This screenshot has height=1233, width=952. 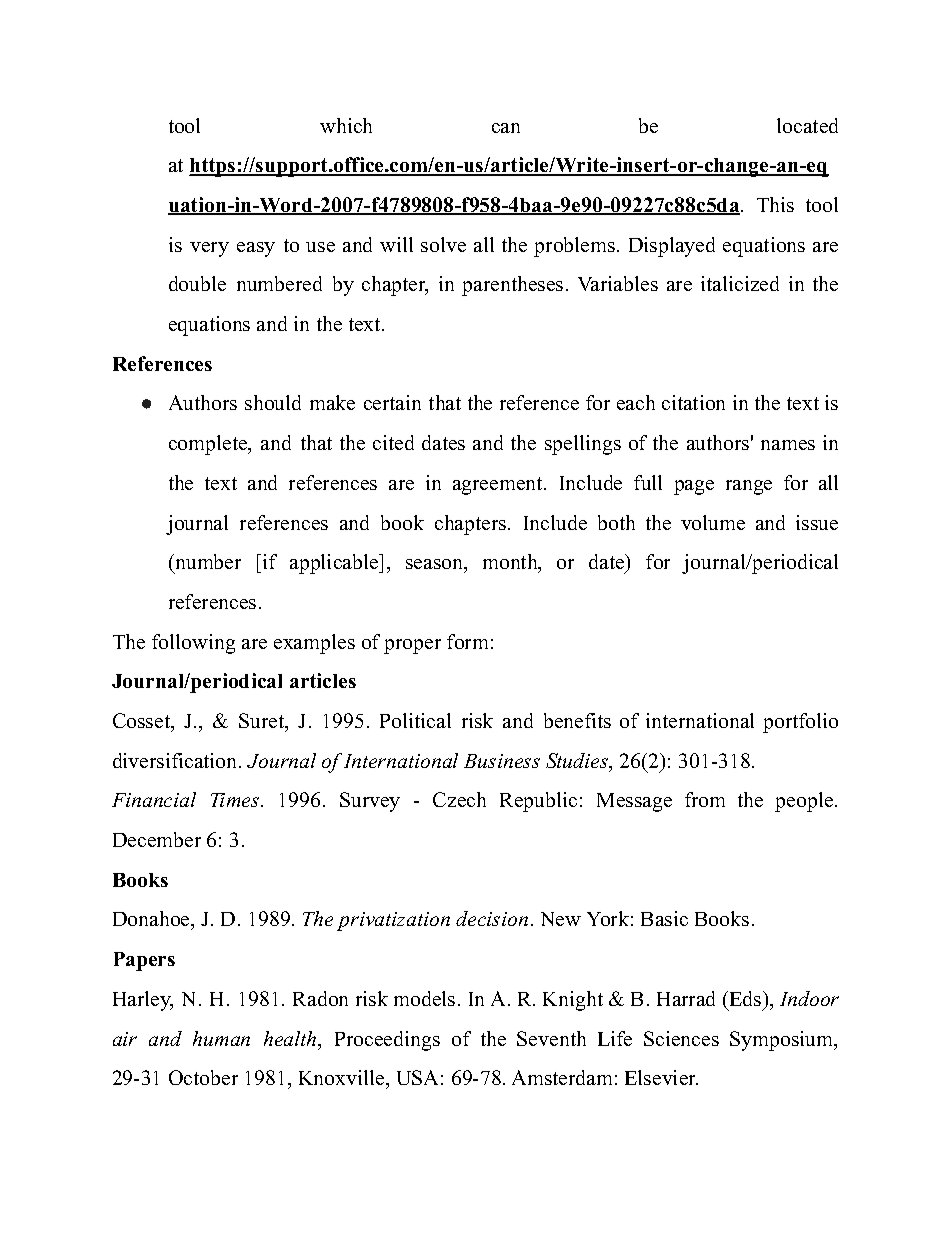 What do you see at coordinates (193, 644) in the screenshot?
I see `following` at bounding box center [193, 644].
